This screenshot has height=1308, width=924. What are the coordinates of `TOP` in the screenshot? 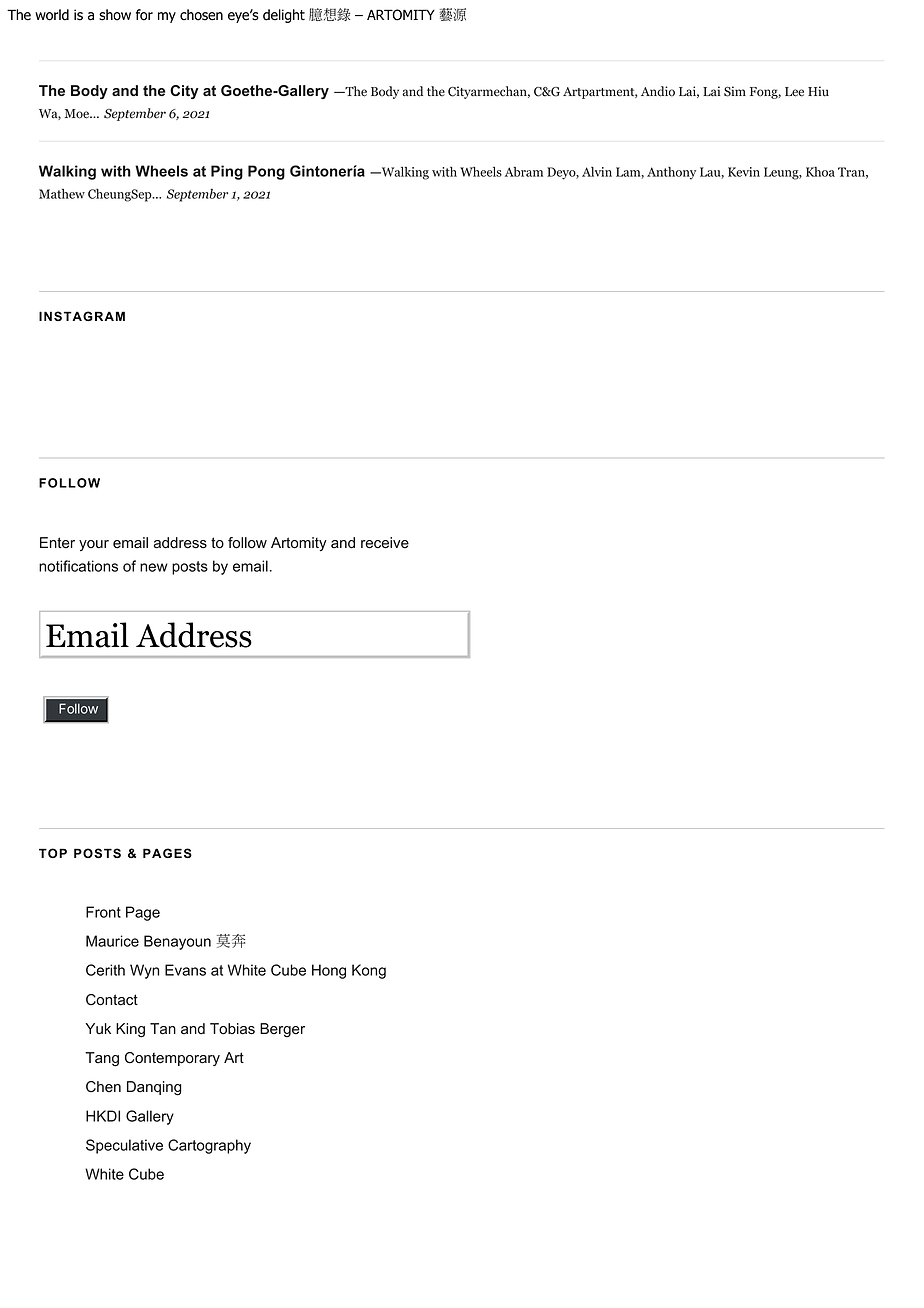 It's located at (53, 853).
